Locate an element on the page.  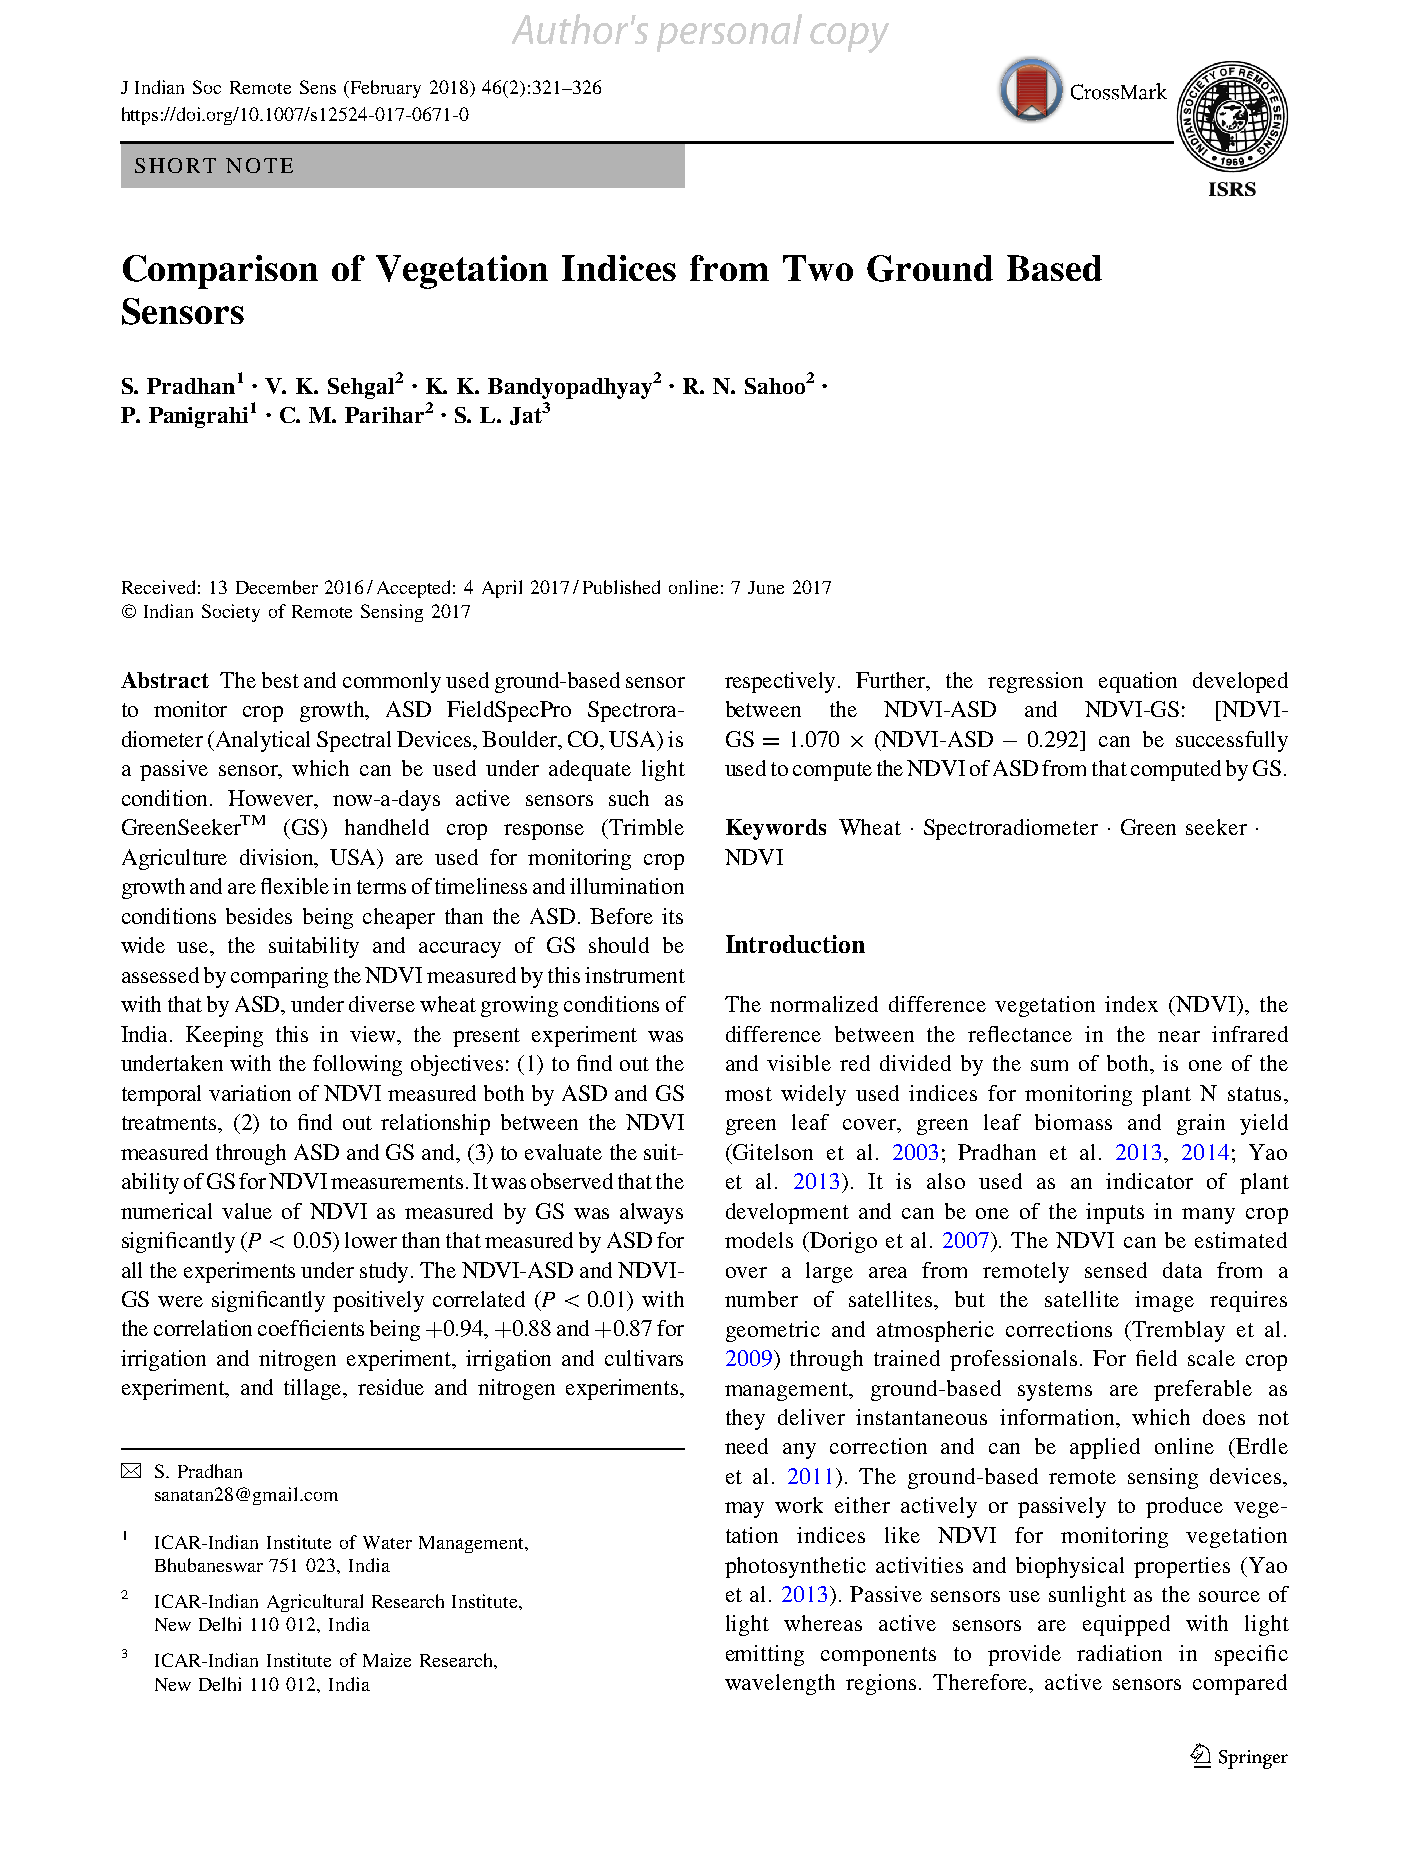
NOTE is located at coordinates (259, 165).
